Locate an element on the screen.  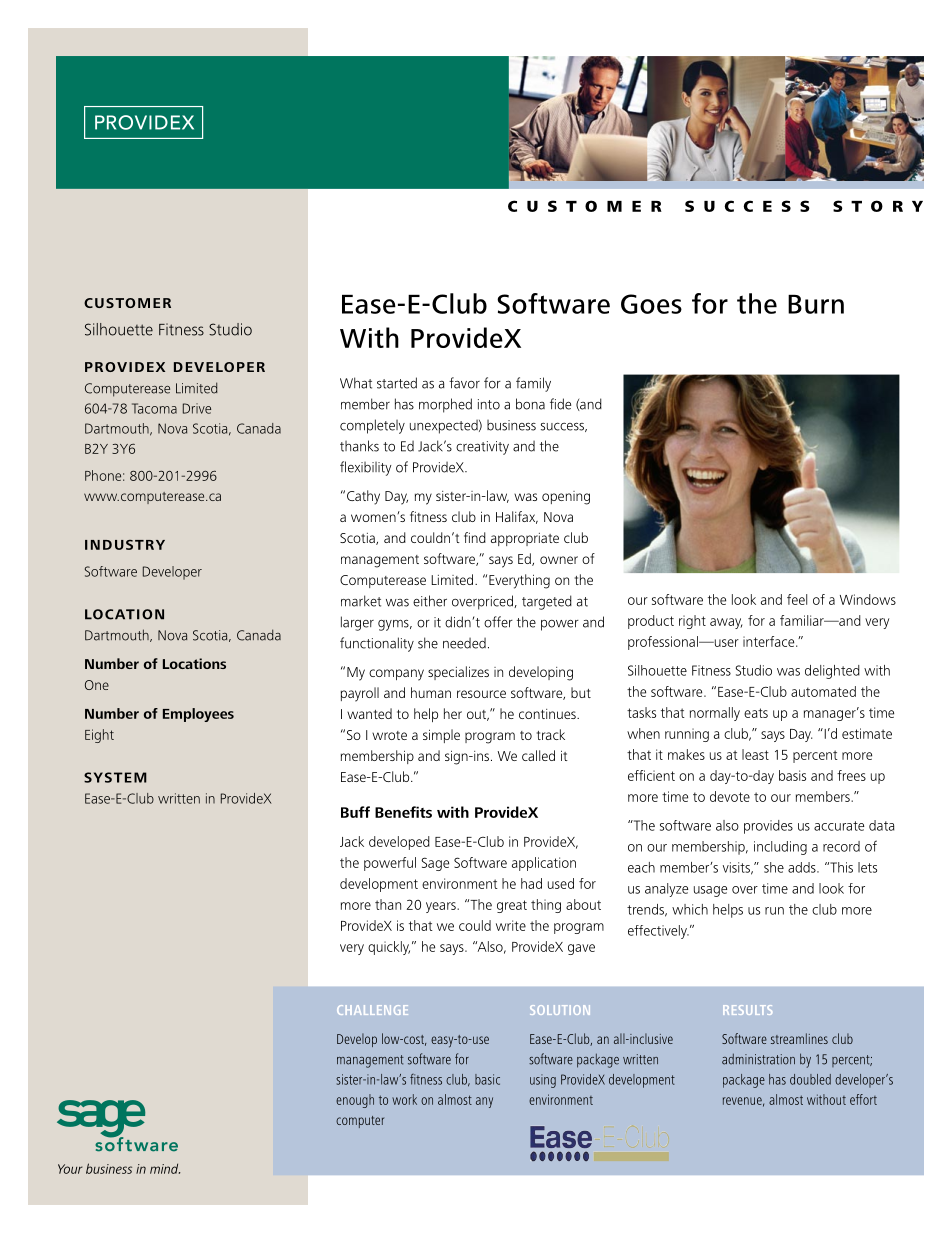
eats is located at coordinates (756, 713).
